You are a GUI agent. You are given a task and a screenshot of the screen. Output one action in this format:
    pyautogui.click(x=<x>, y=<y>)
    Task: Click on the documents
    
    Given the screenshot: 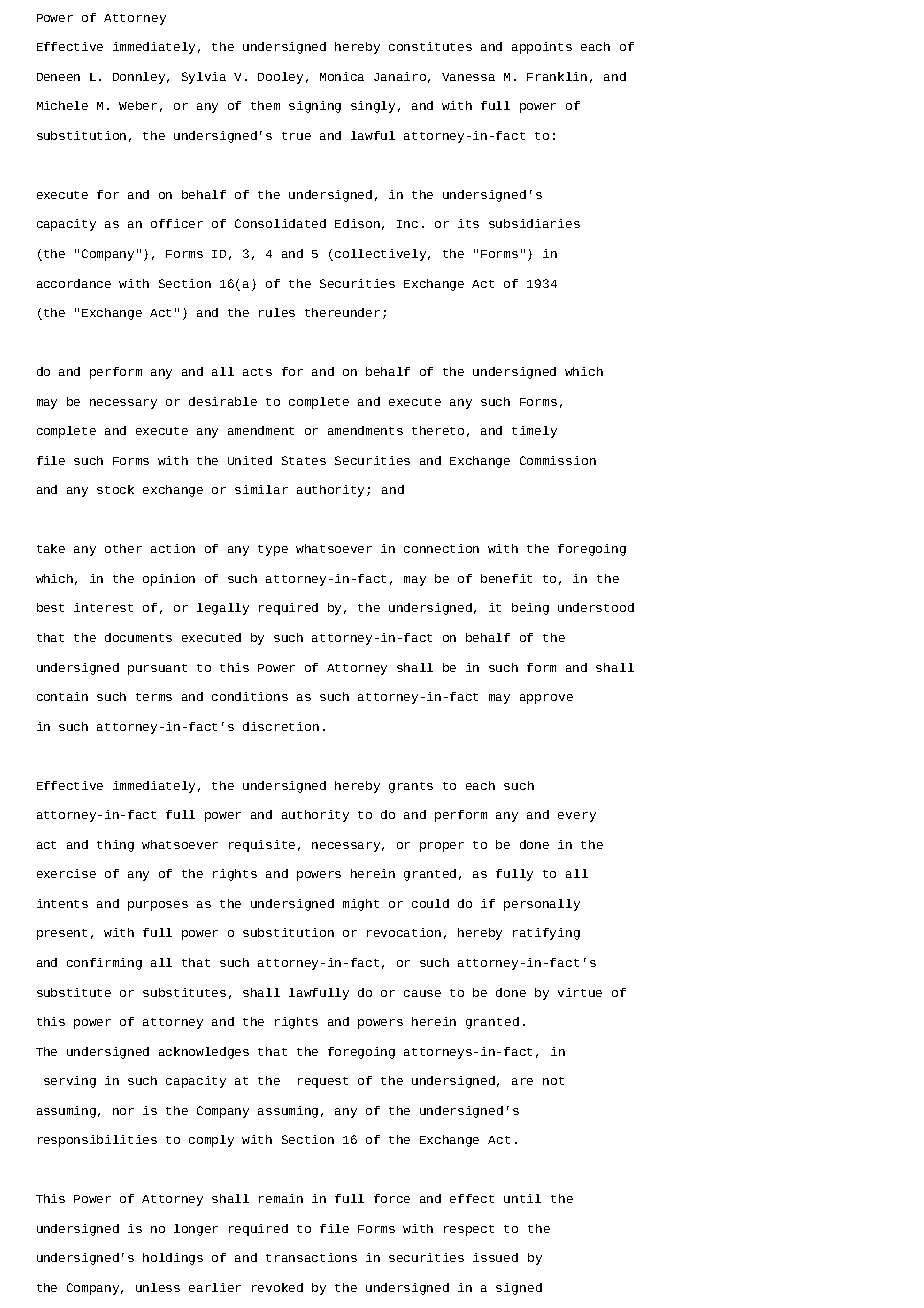 What is the action you would take?
    pyautogui.click(x=138, y=637)
